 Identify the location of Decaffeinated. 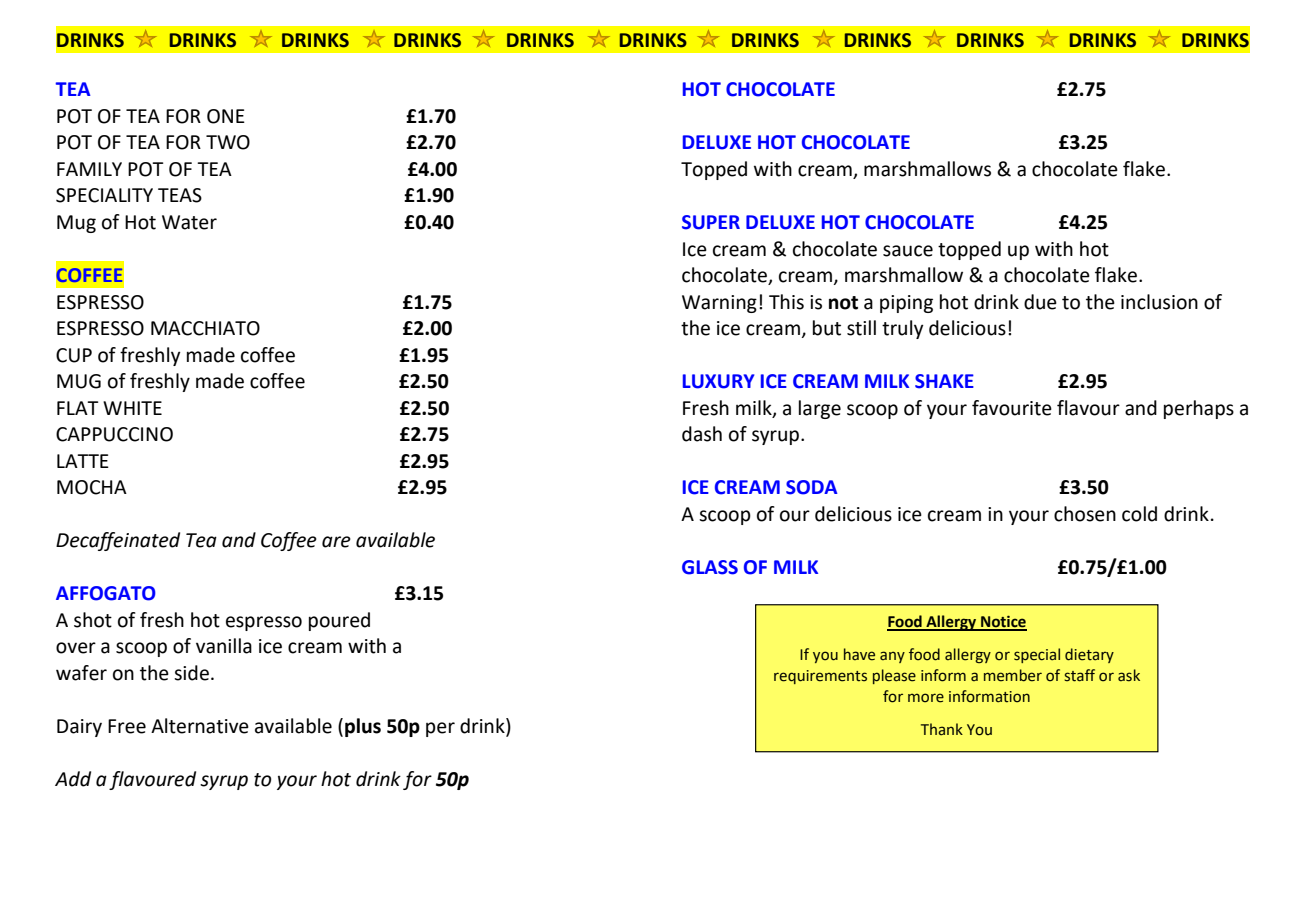
(118, 541).
